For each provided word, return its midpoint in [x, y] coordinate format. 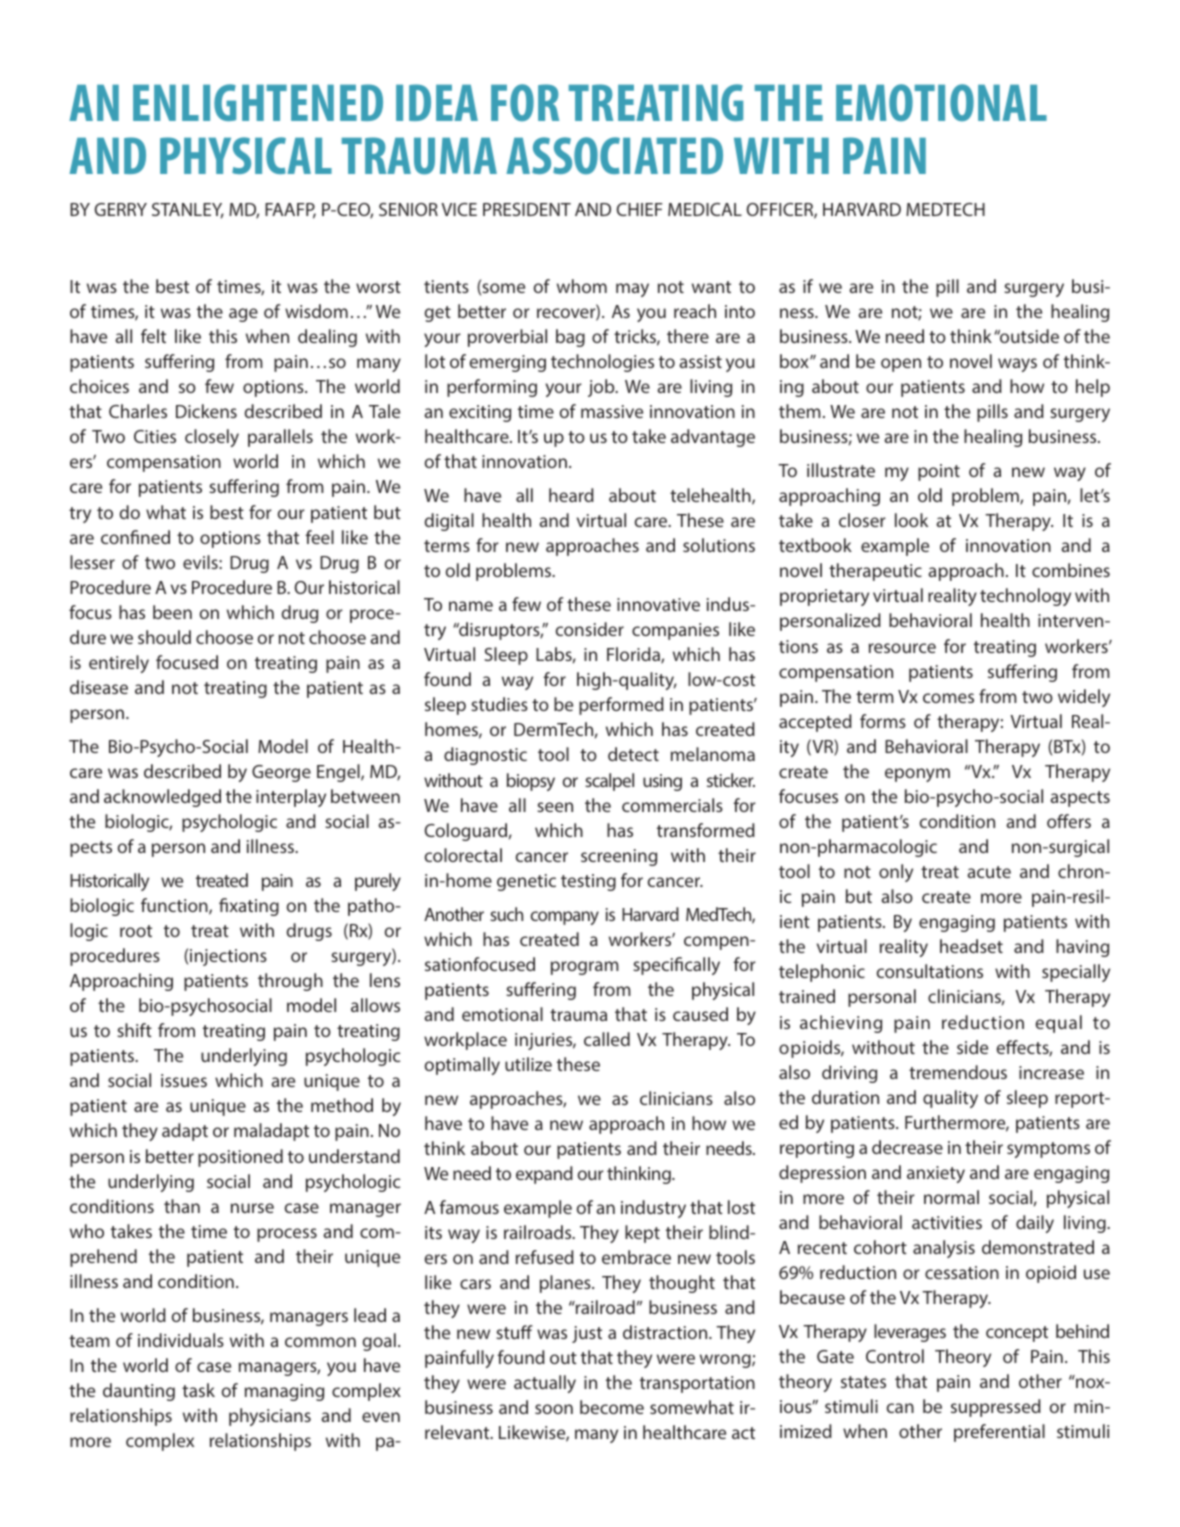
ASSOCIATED [614, 155]
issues [184, 1080]
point [939, 472]
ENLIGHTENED [258, 102]
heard [571, 495]
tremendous [958, 1072]
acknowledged [162, 798]
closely [212, 438]
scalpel [609, 782]
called [607, 1039]
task [198, 1390]
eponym [917, 775]
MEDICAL [705, 209]
